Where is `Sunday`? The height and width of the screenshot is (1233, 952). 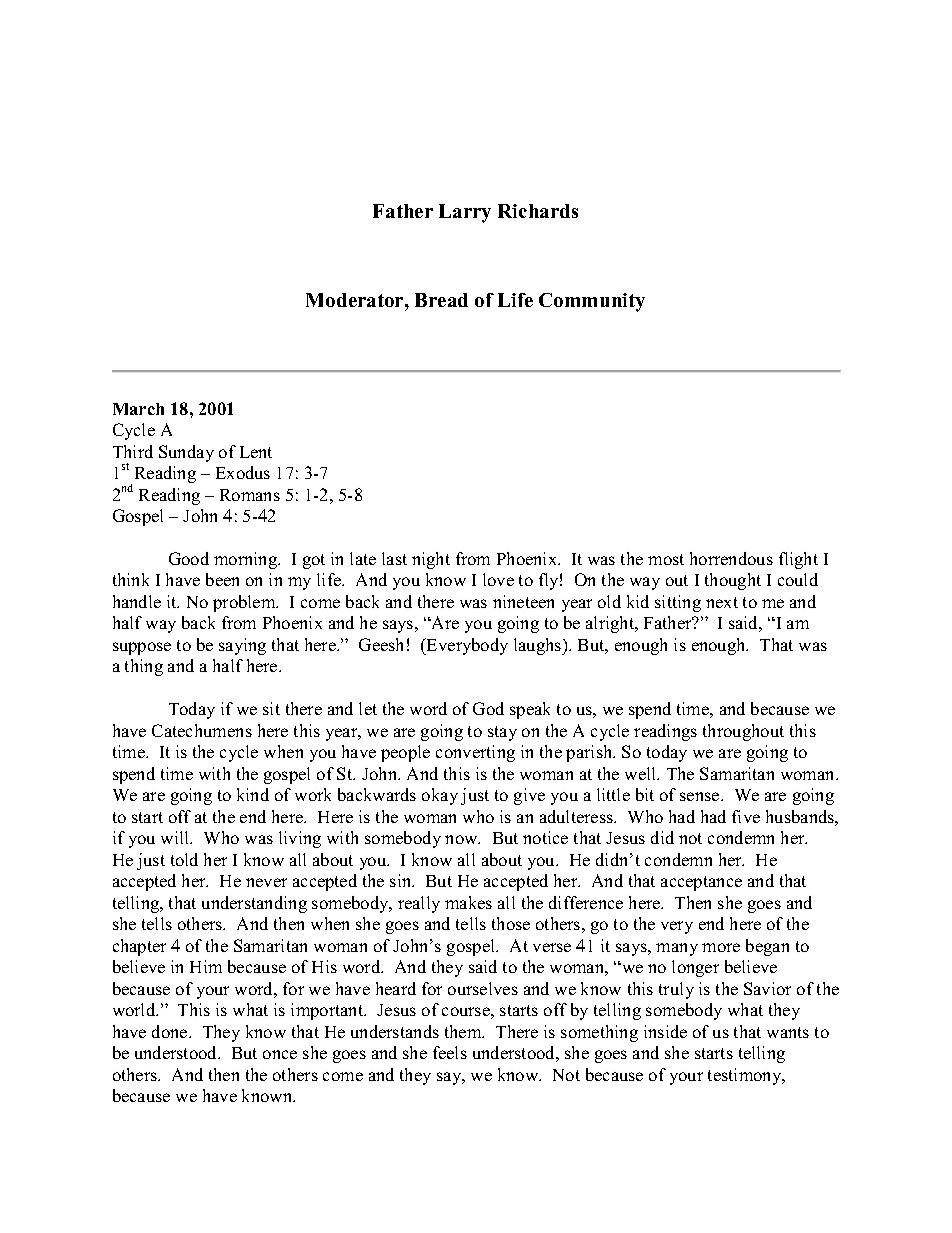 Sunday is located at coordinates (186, 453).
